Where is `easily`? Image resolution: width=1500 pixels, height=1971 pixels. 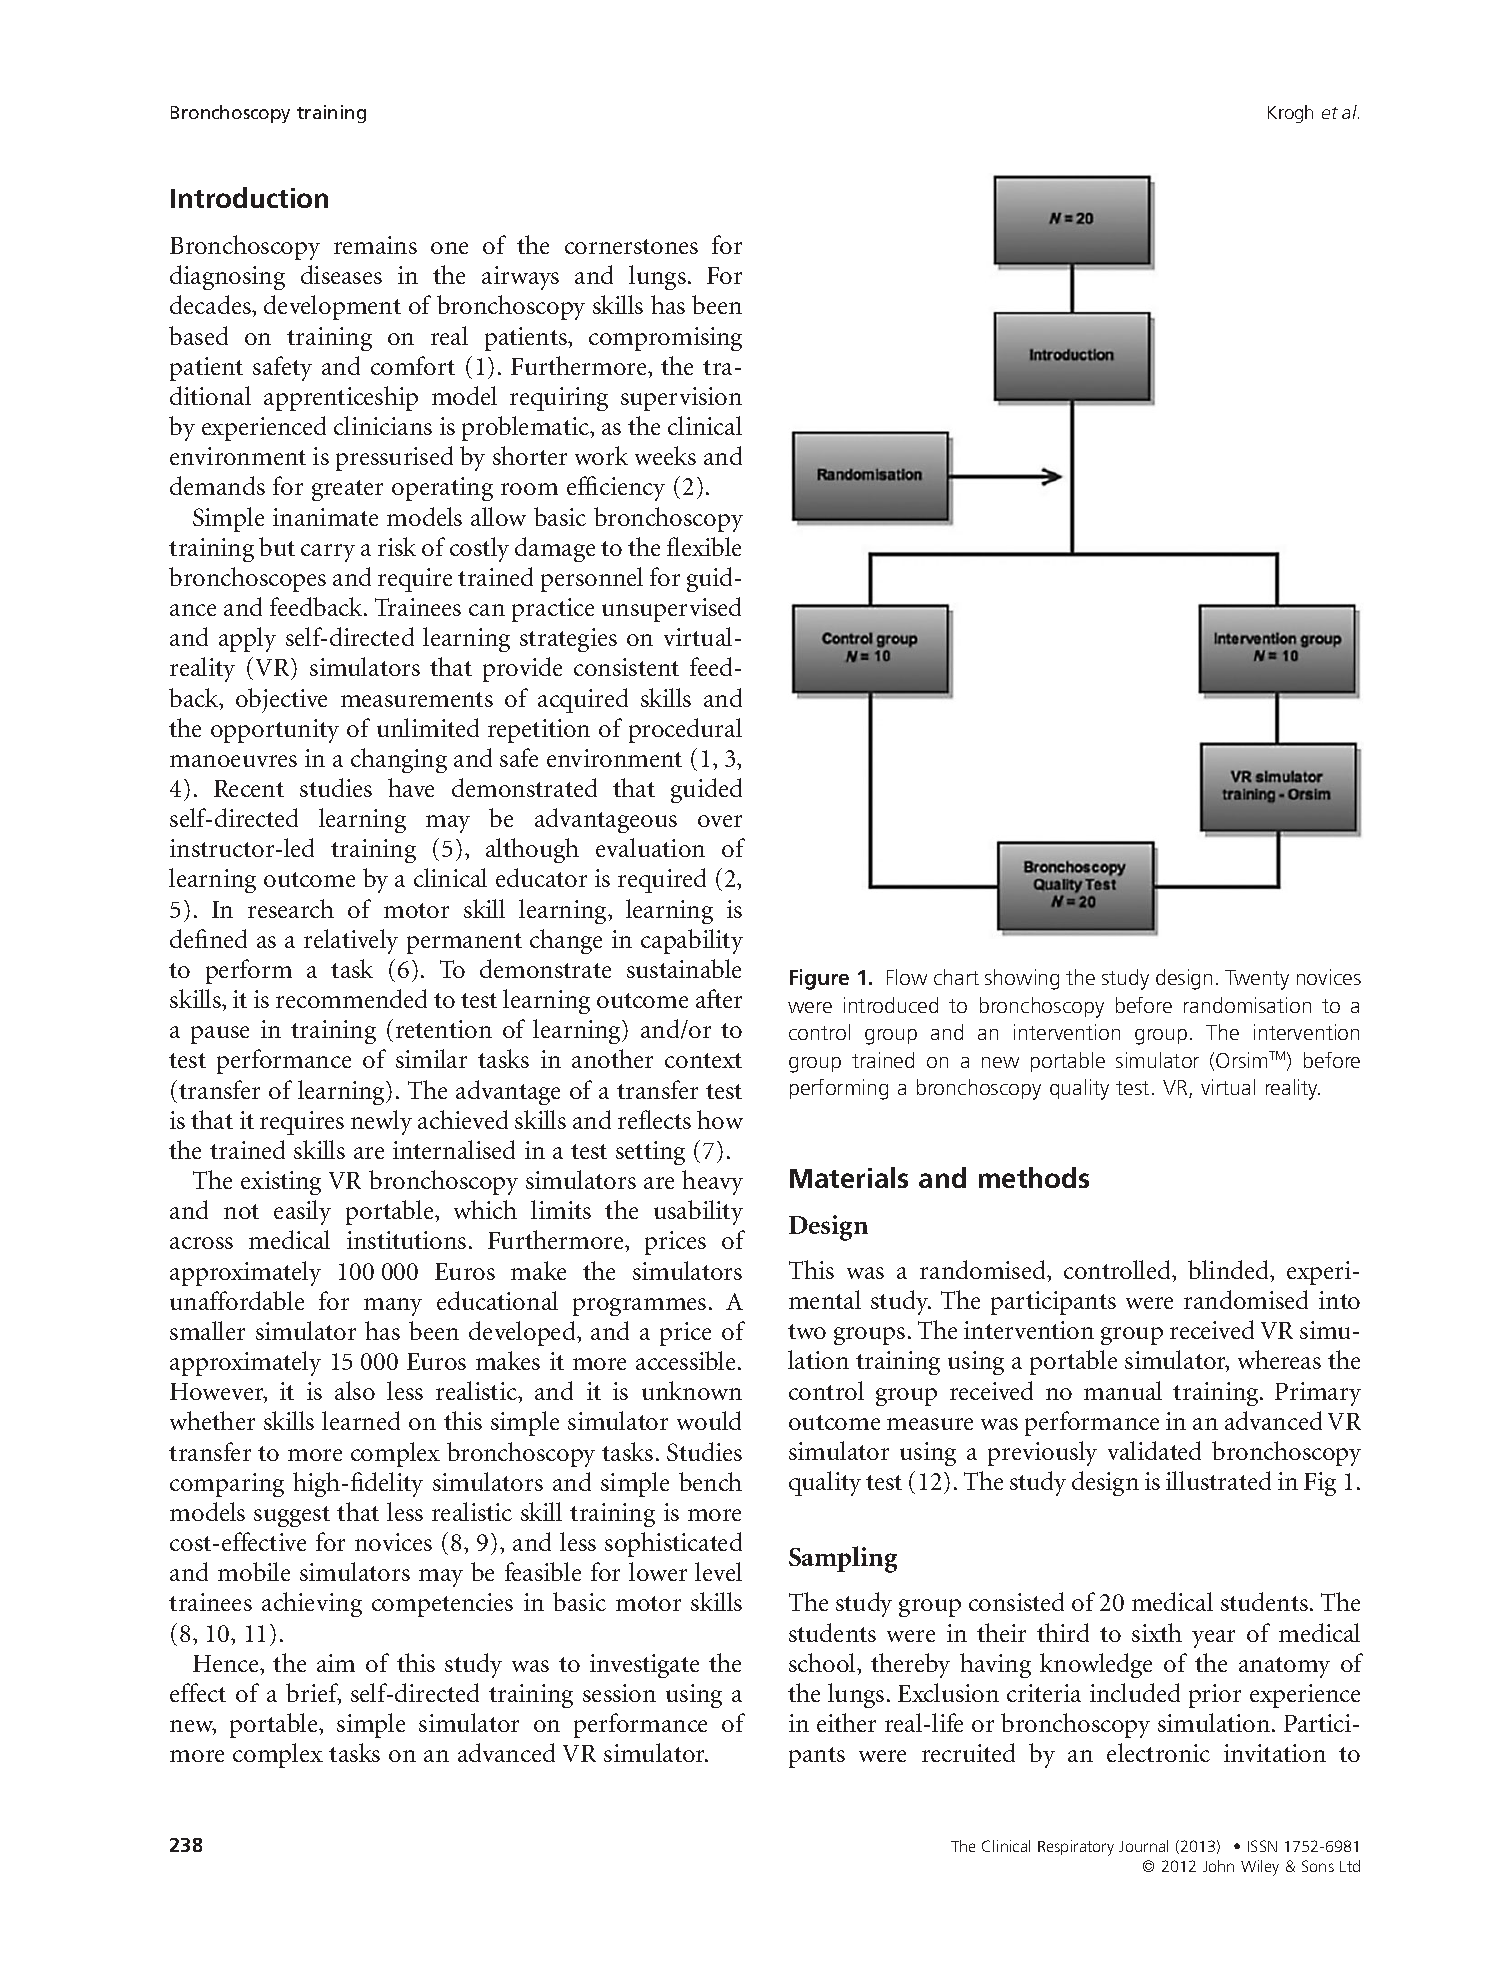 easily is located at coordinates (302, 1212).
